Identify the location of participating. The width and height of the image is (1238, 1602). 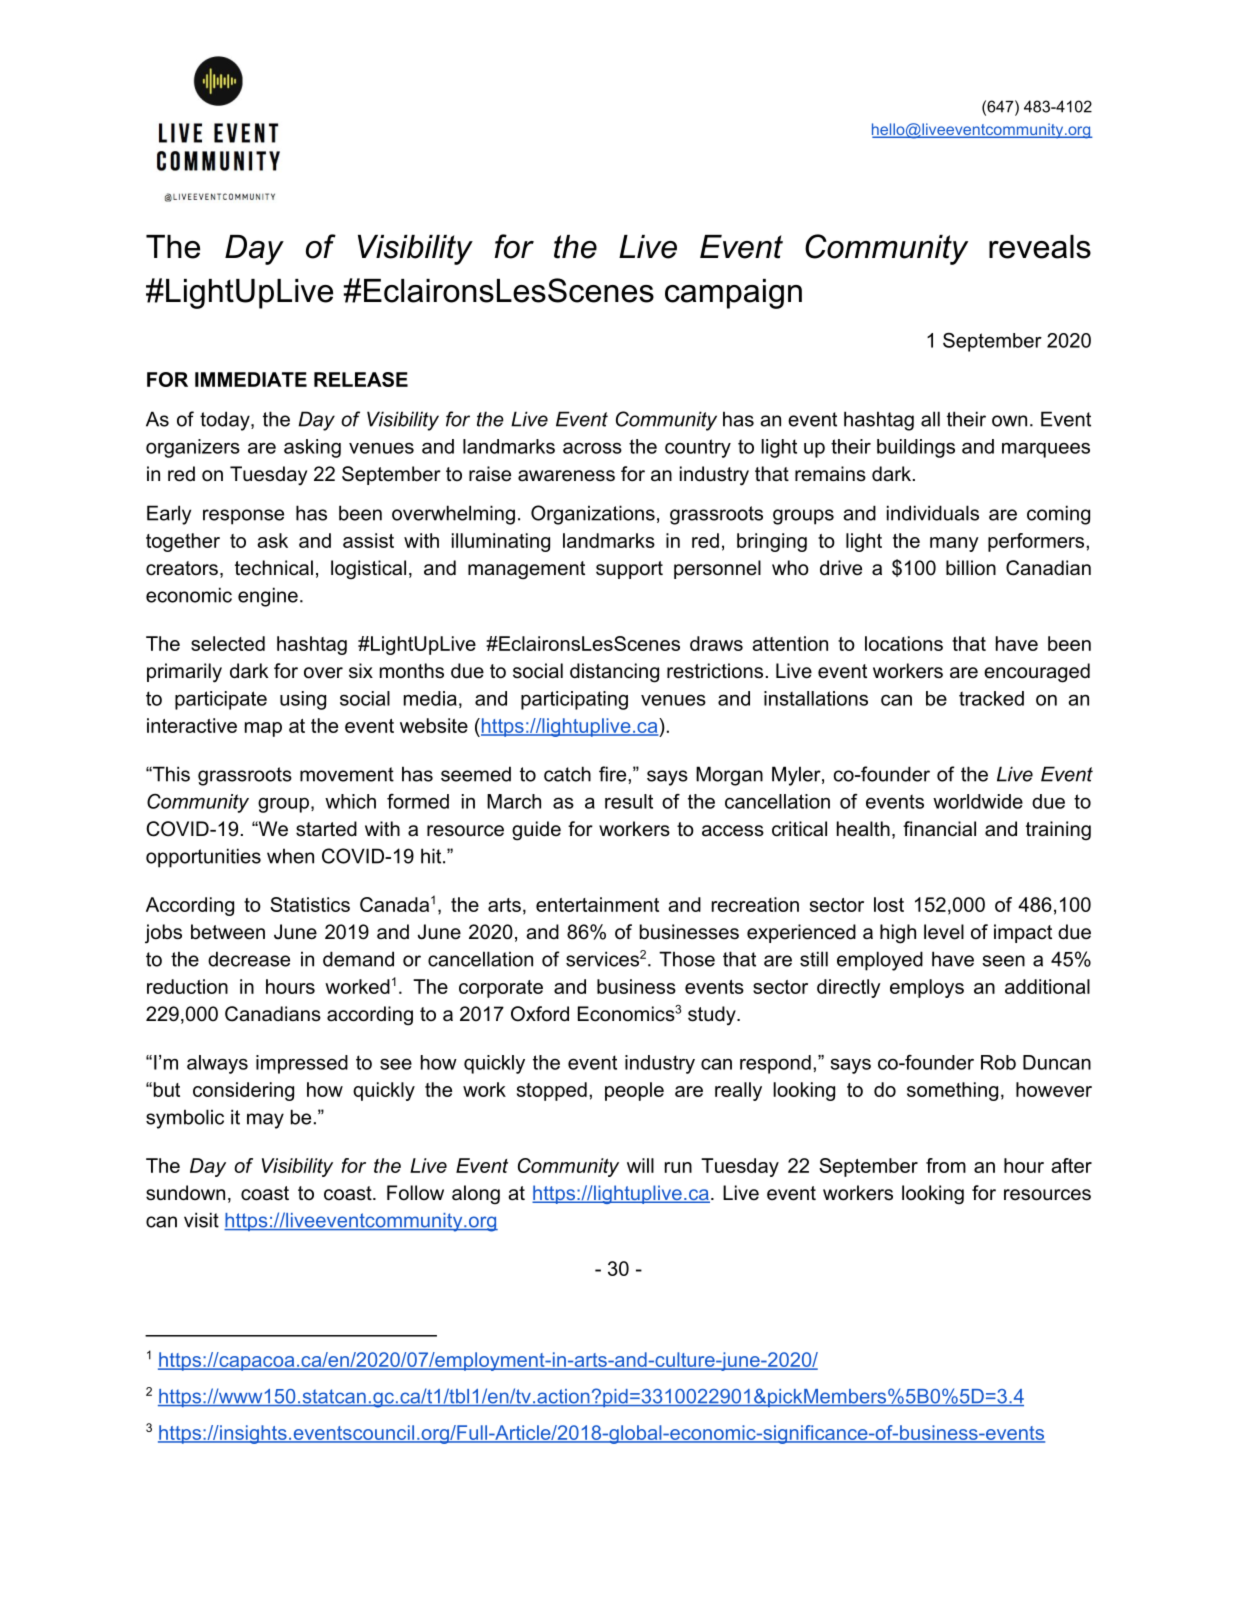
(574, 700).
